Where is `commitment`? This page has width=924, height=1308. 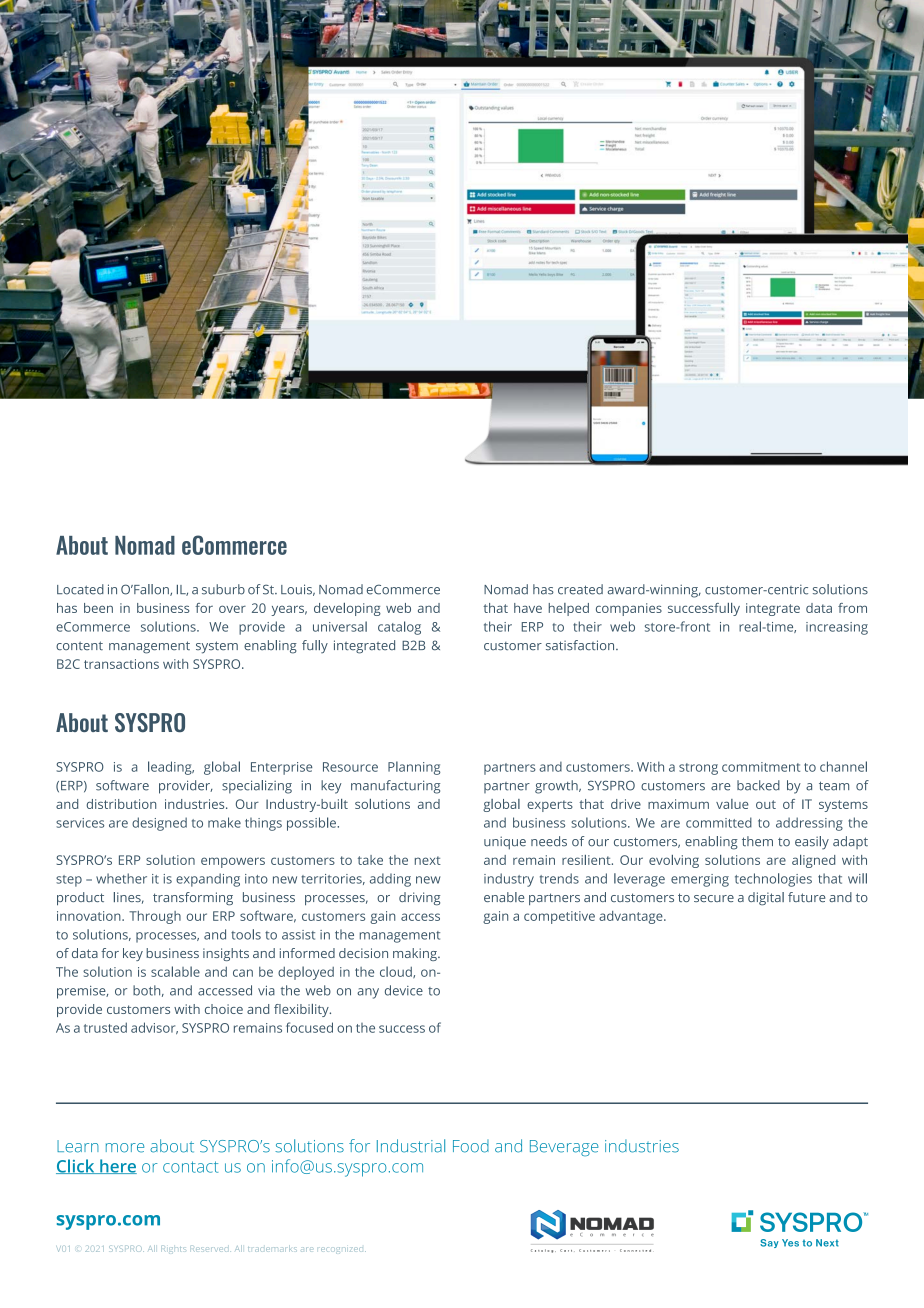 commitment is located at coordinates (761, 767).
